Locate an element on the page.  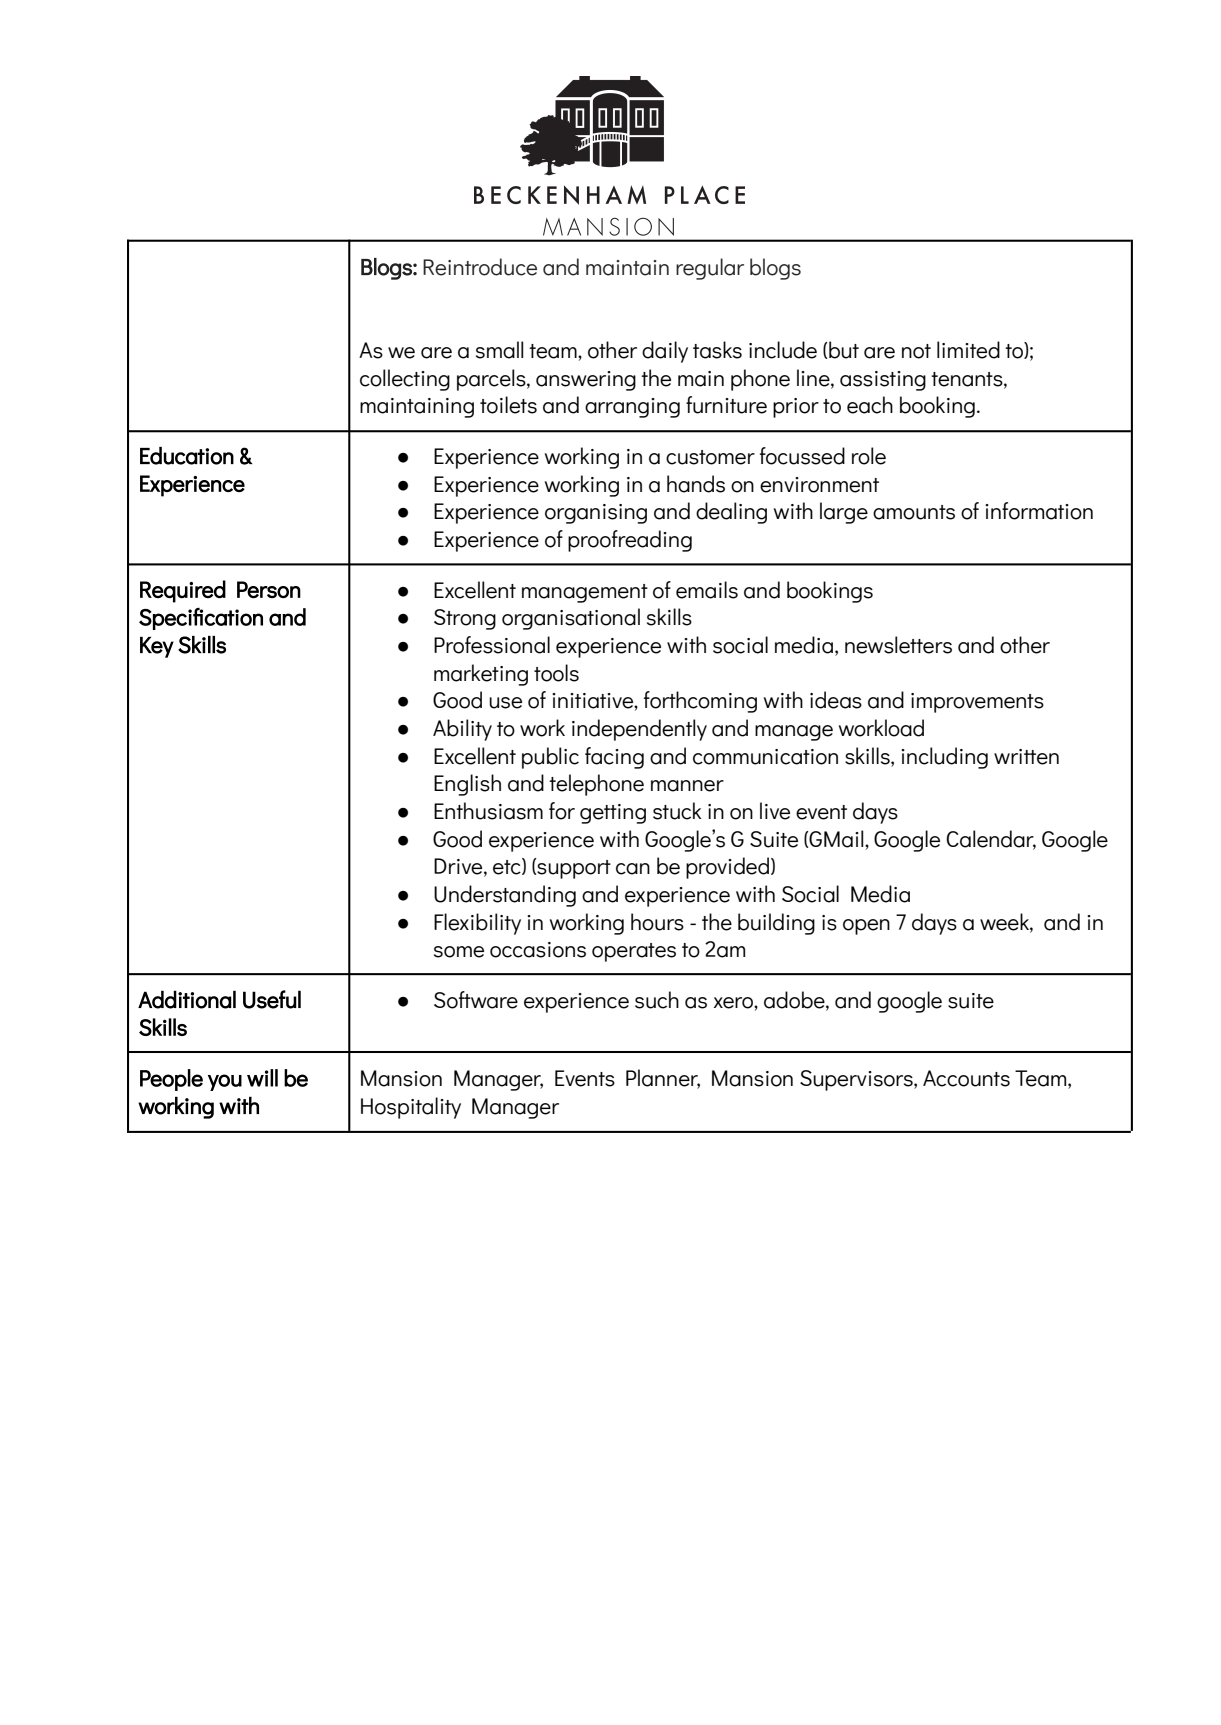
getting is located at coordinates (613, 814).
